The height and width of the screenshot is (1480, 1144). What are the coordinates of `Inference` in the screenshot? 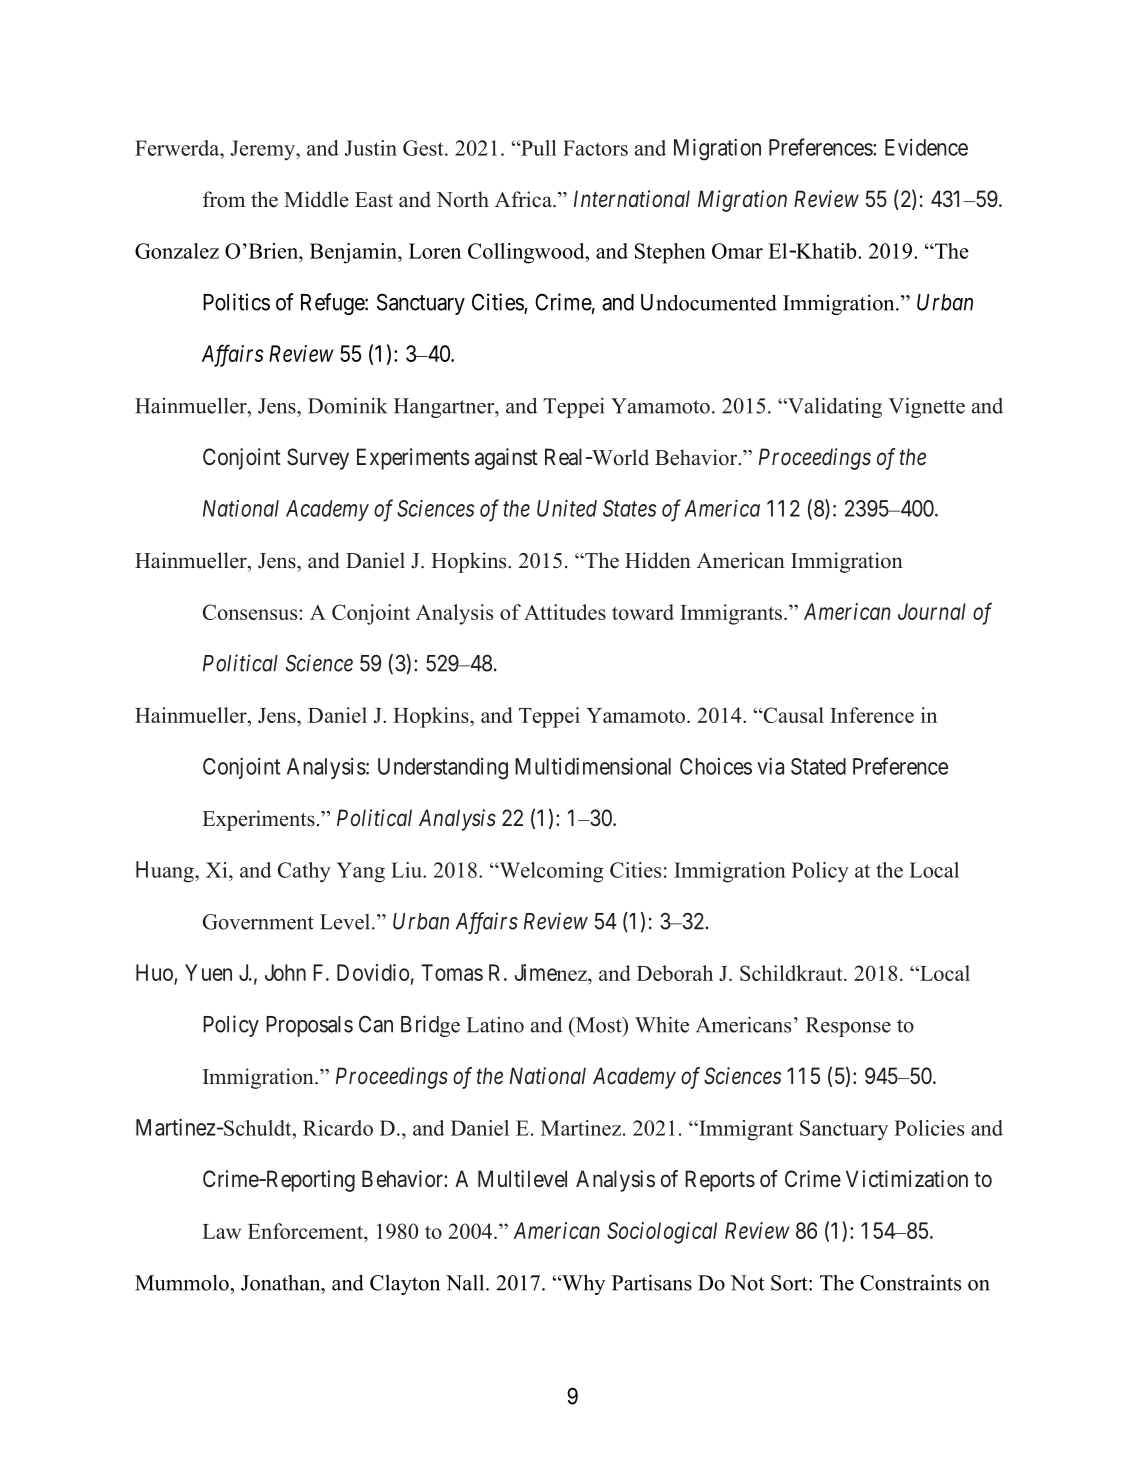 It's located at (872, 715).
